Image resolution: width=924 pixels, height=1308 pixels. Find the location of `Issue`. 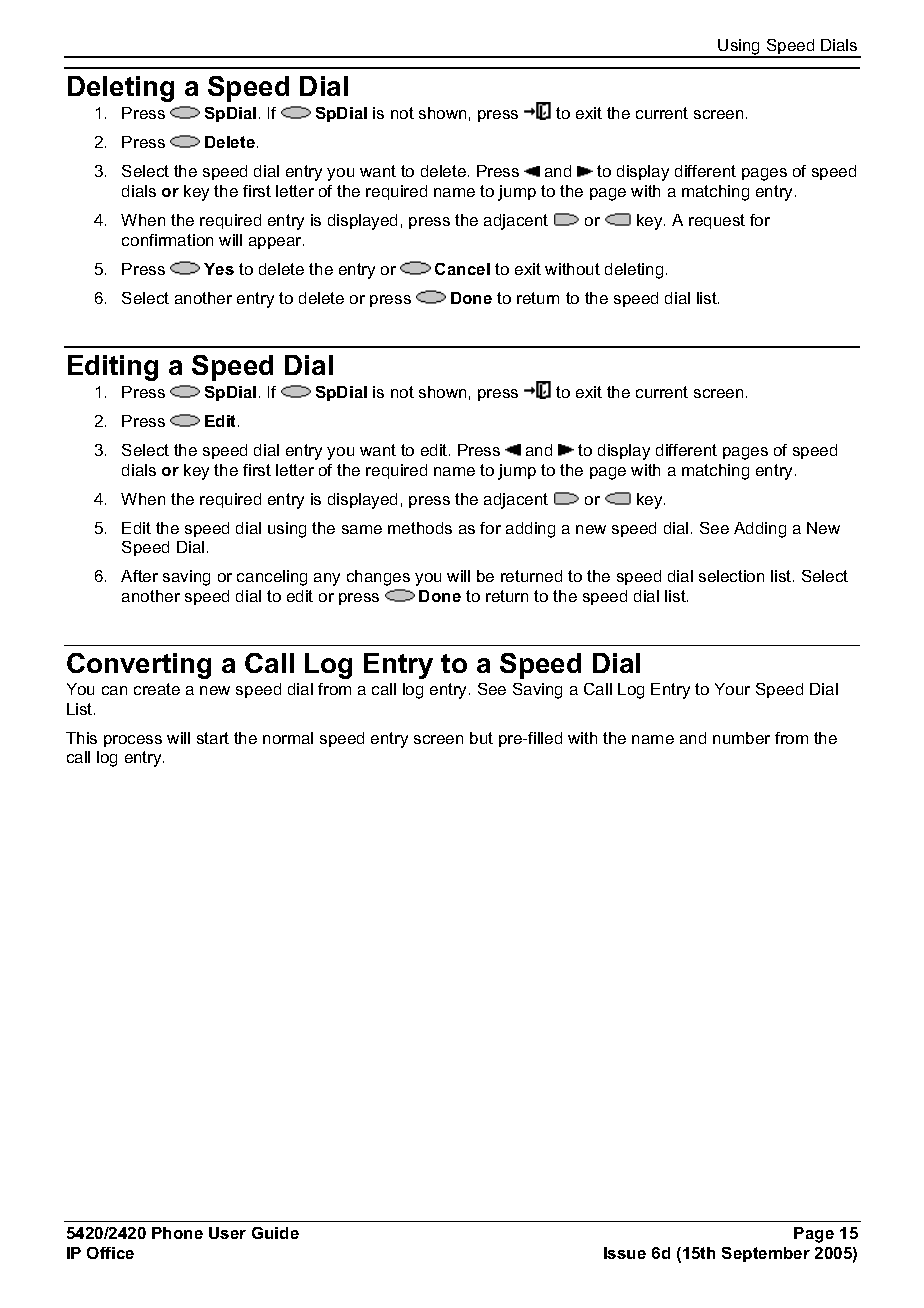

Issue is located at coordinates (625, 1253).
